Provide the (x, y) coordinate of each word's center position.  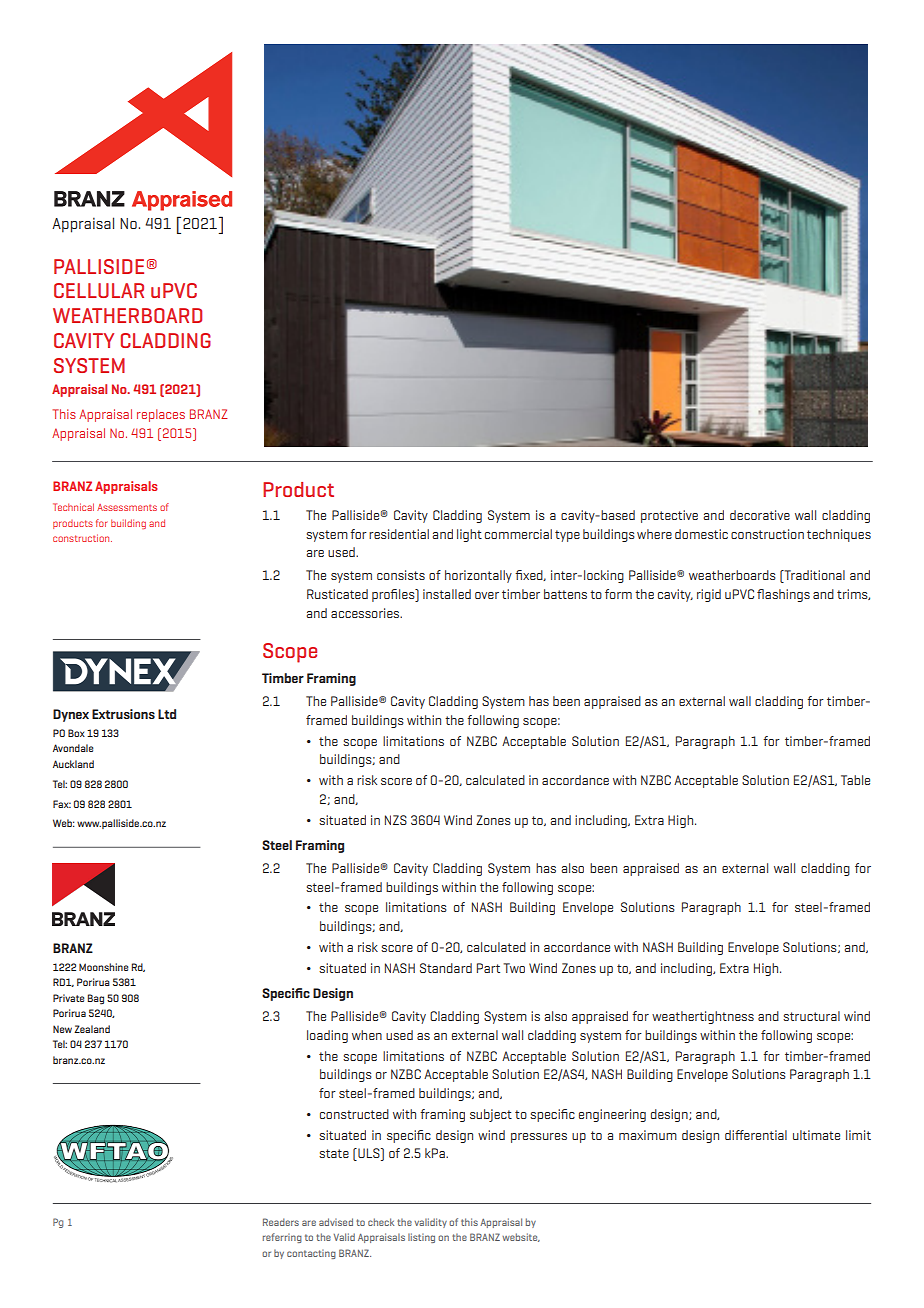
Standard (446, 968)
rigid (709, 595)
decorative (760, 515)
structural (811, 1016)
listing (421, 1238)
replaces (161, 415)
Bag (96, 999)
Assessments (127, 507)
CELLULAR (99, 290)
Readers (281, 1222)
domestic (701, 534)
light (469, 535)
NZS (396, 820)
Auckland (73, 764)
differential (756, 1135)
